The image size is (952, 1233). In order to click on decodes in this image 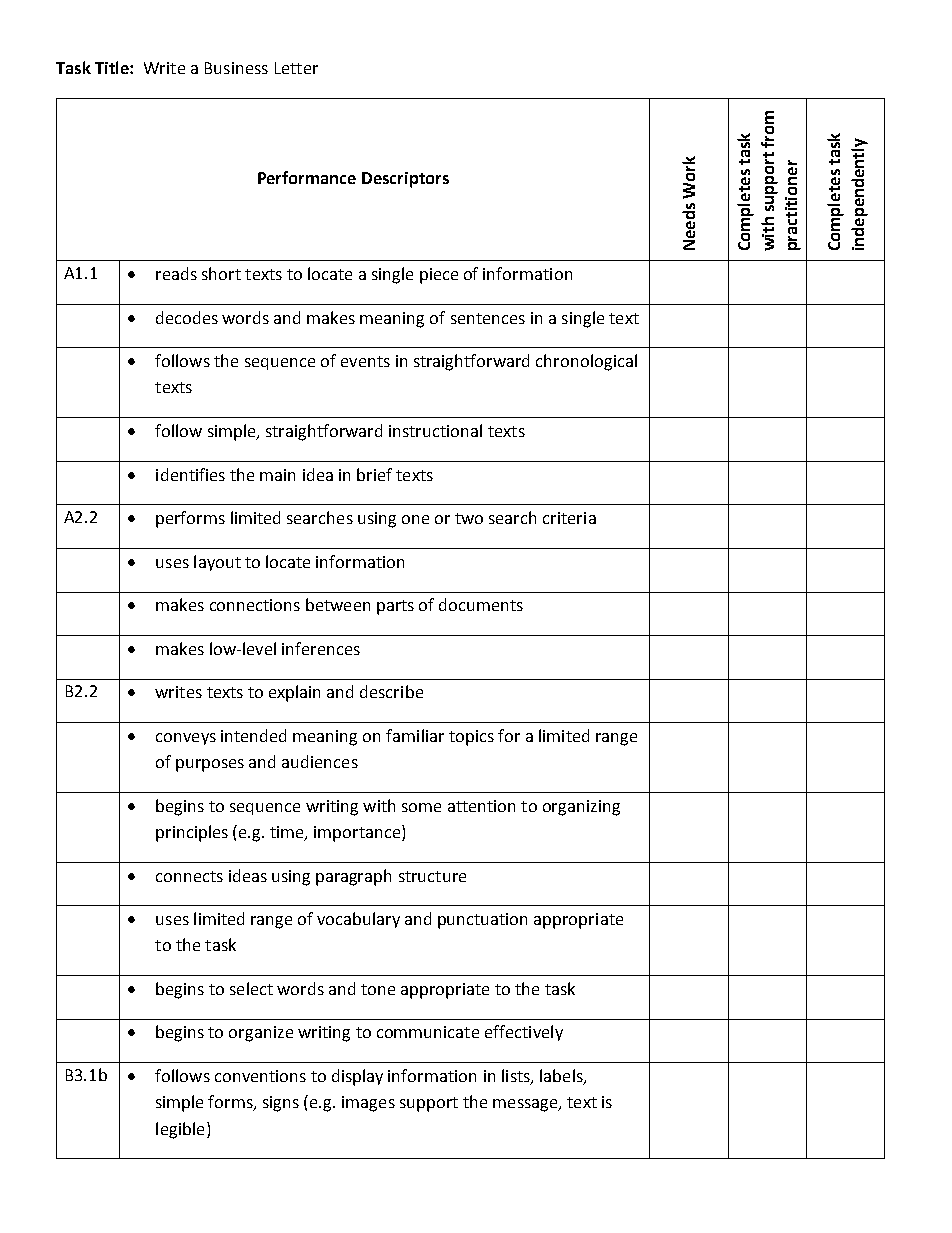, I will do `click(187, 317)`.
